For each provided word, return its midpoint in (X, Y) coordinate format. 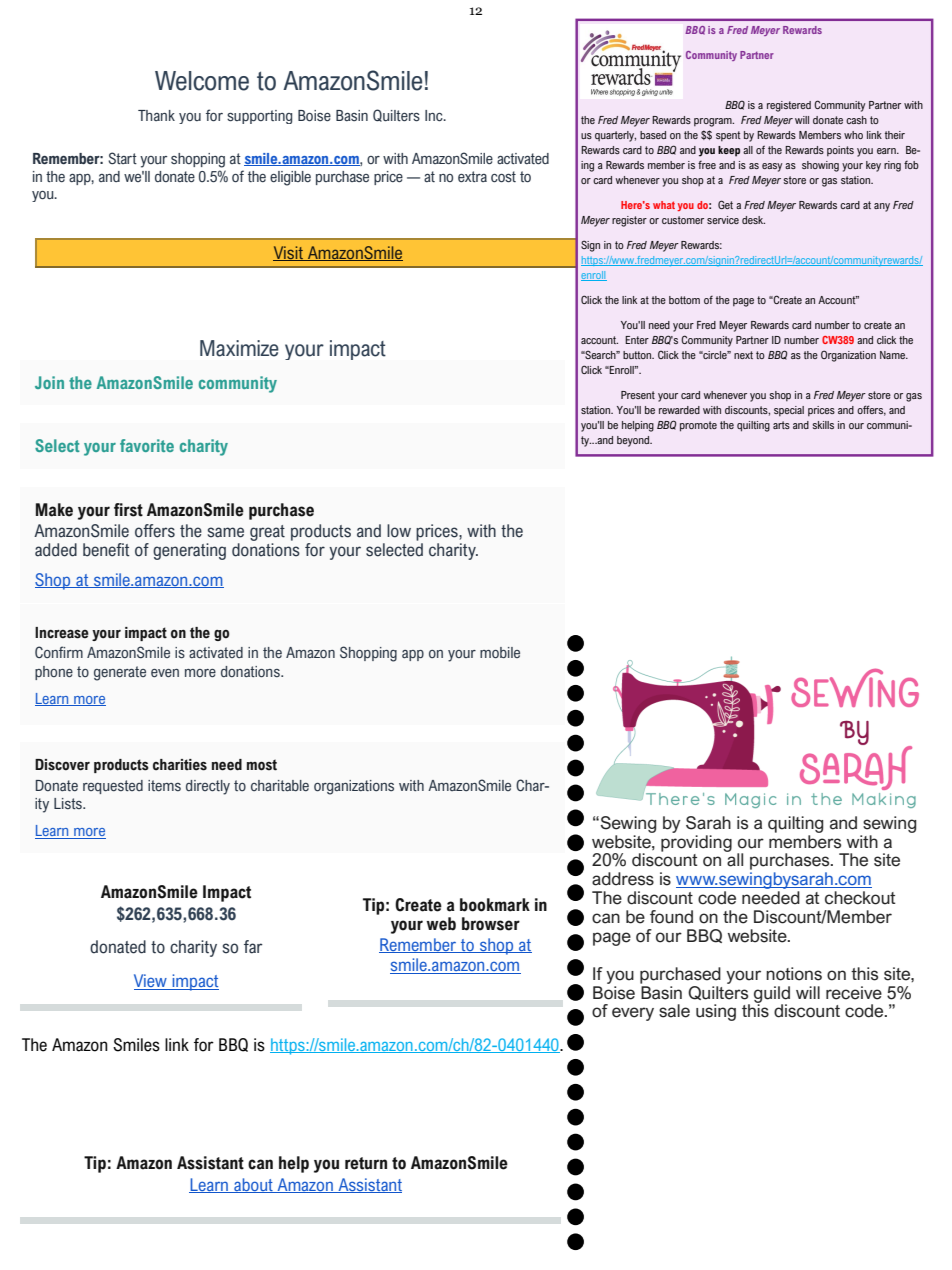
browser (491, 924)
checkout (860, 898)
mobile (500, 652)
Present (638, 395)
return (366, 1163)
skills (823, 425)
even (165, 673)
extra (472, 176)
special (789, 411)
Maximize (239, 348)
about (253, 1185)
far (253, 947)
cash (856, 120)
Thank (156, 115)
